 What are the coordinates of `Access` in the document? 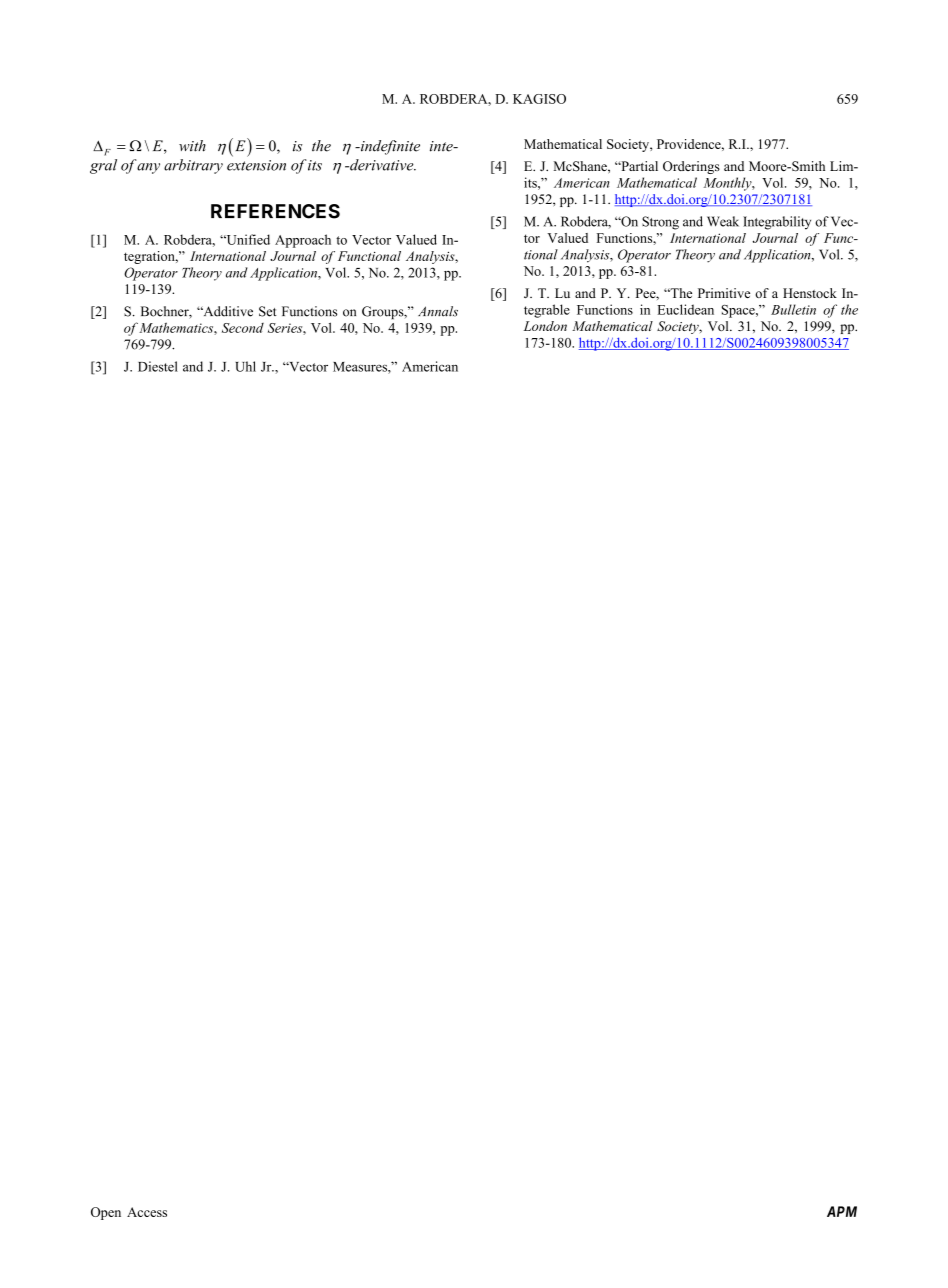 It's located at (147, 1212).
